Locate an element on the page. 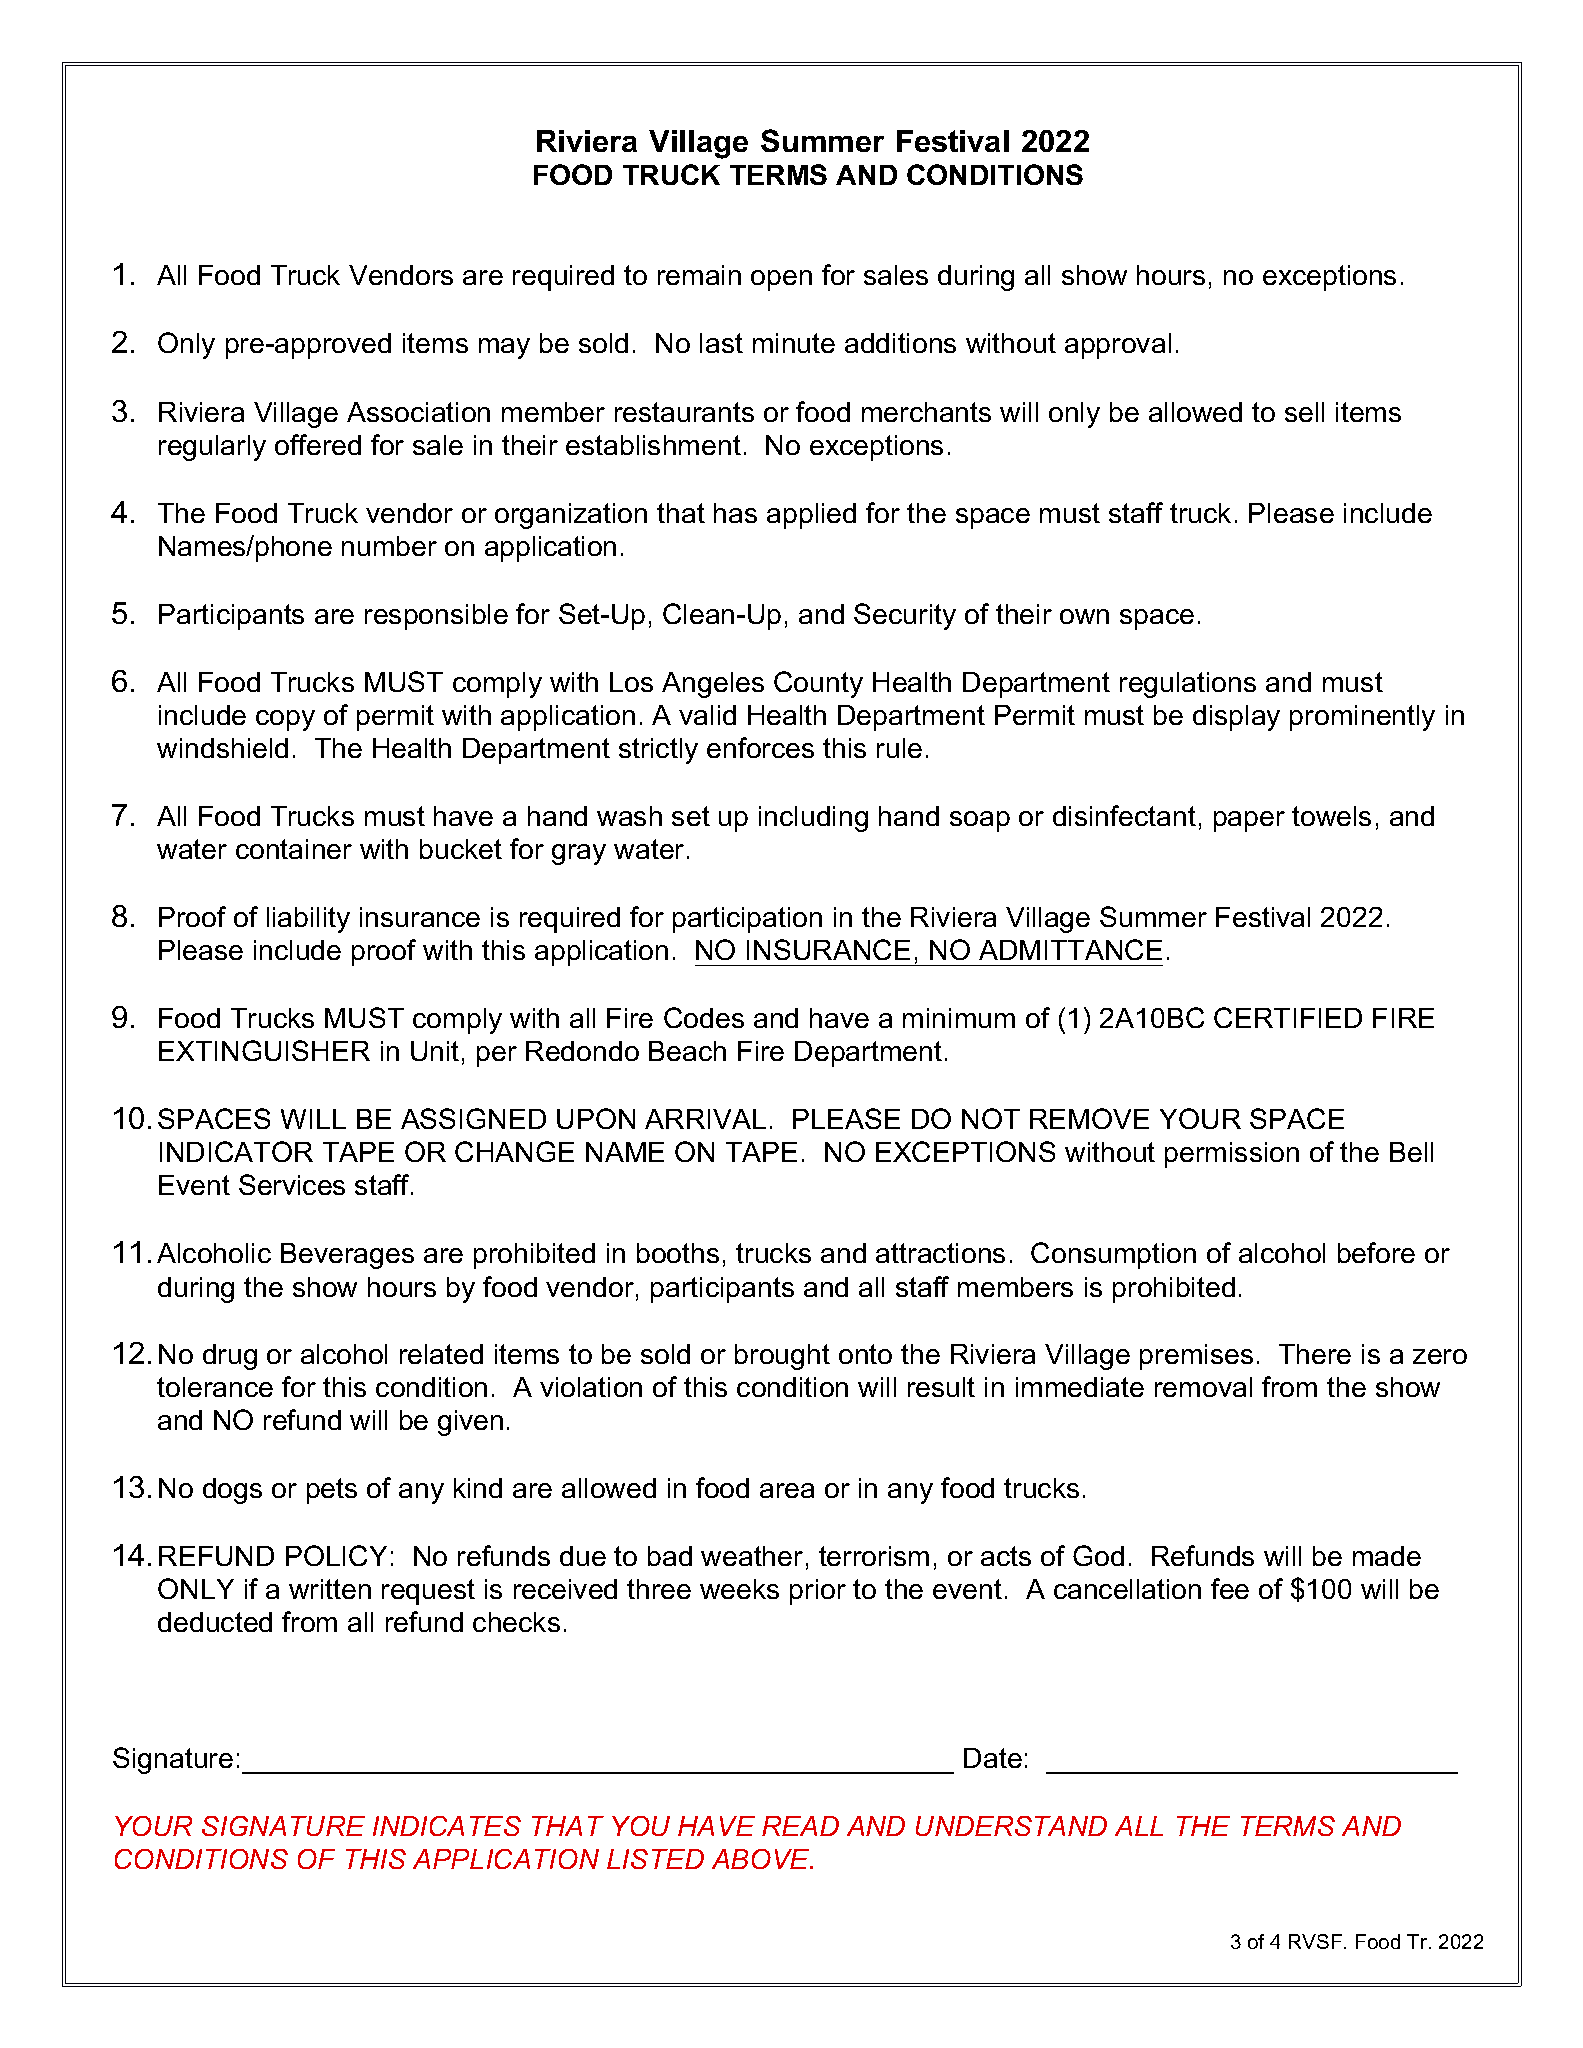 This document has height=2048, width=1583. Beach is located at coordinates (687, 1051).
